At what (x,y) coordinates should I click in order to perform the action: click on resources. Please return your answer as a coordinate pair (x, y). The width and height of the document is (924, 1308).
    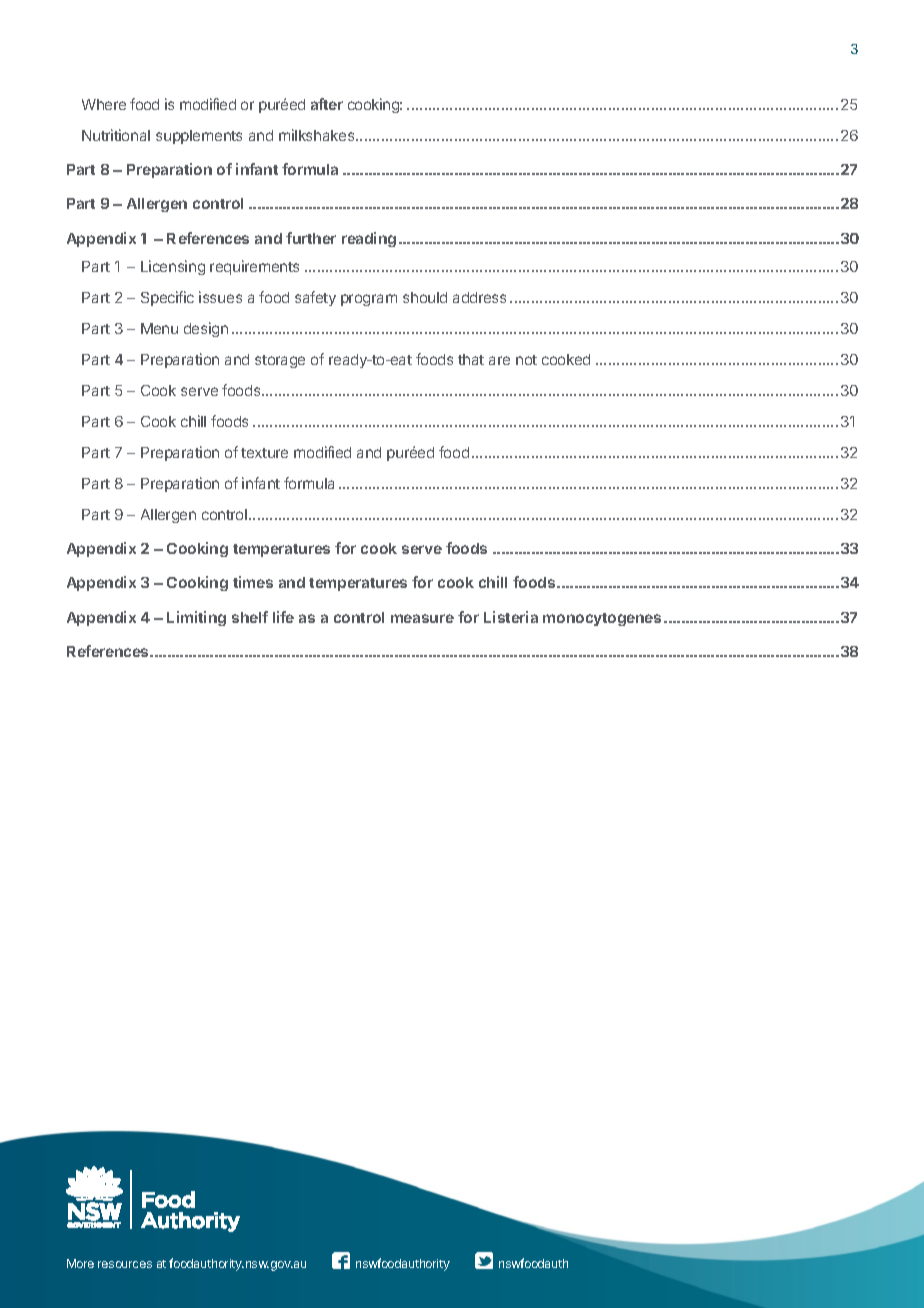
    Looking at the image, I should click on (125, 1264).
